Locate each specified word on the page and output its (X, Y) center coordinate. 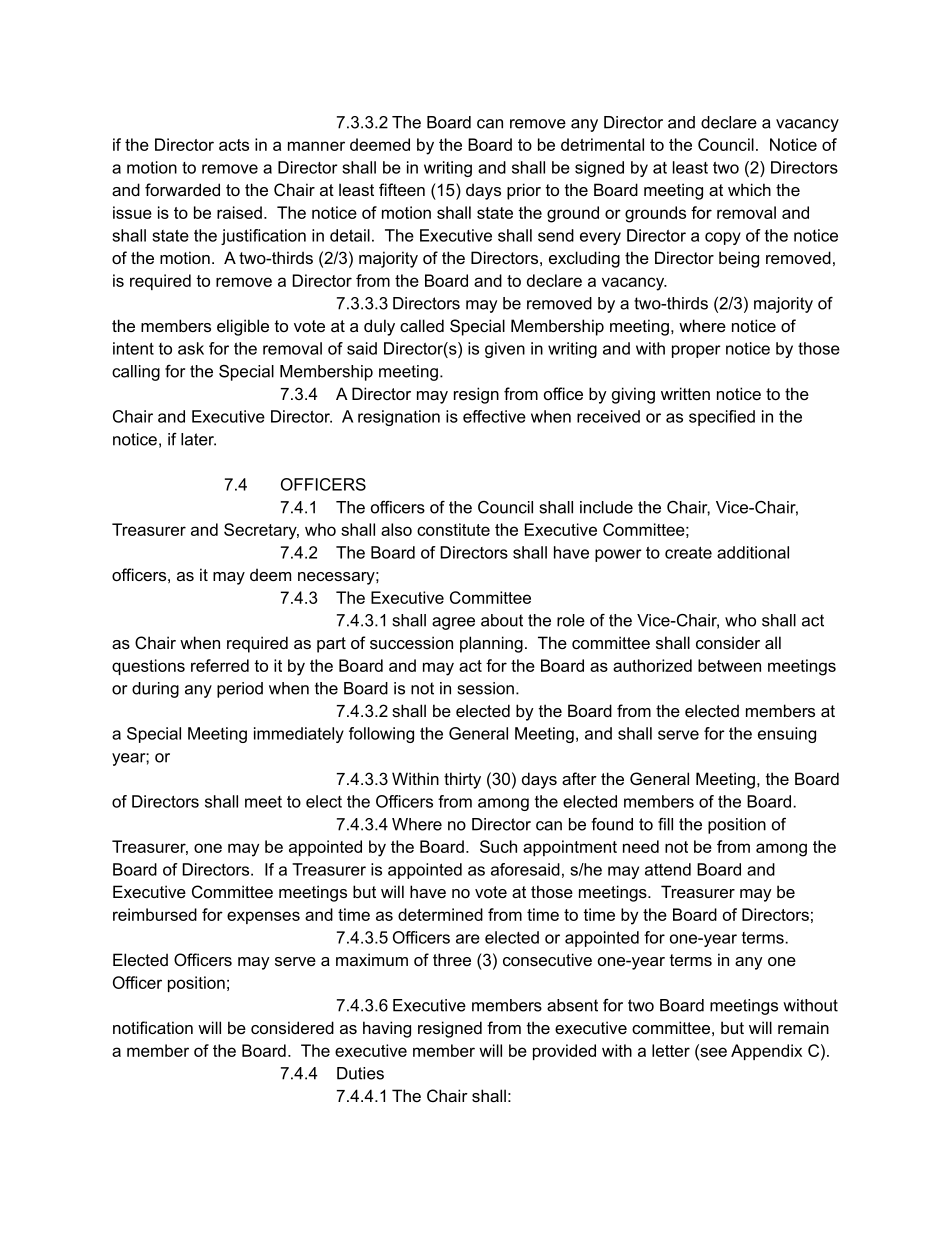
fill (665, 824)
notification (153, 1027)
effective (494, 416)
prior (524, 191)
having (387, 1029)
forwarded (182, 189)
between (729, 665)
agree (453, 623)
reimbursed (155, 914)
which (749, 189)
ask (191, 348)
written (685, 393)
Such (498, 846)
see (712, 1052)
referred (220, 665)
